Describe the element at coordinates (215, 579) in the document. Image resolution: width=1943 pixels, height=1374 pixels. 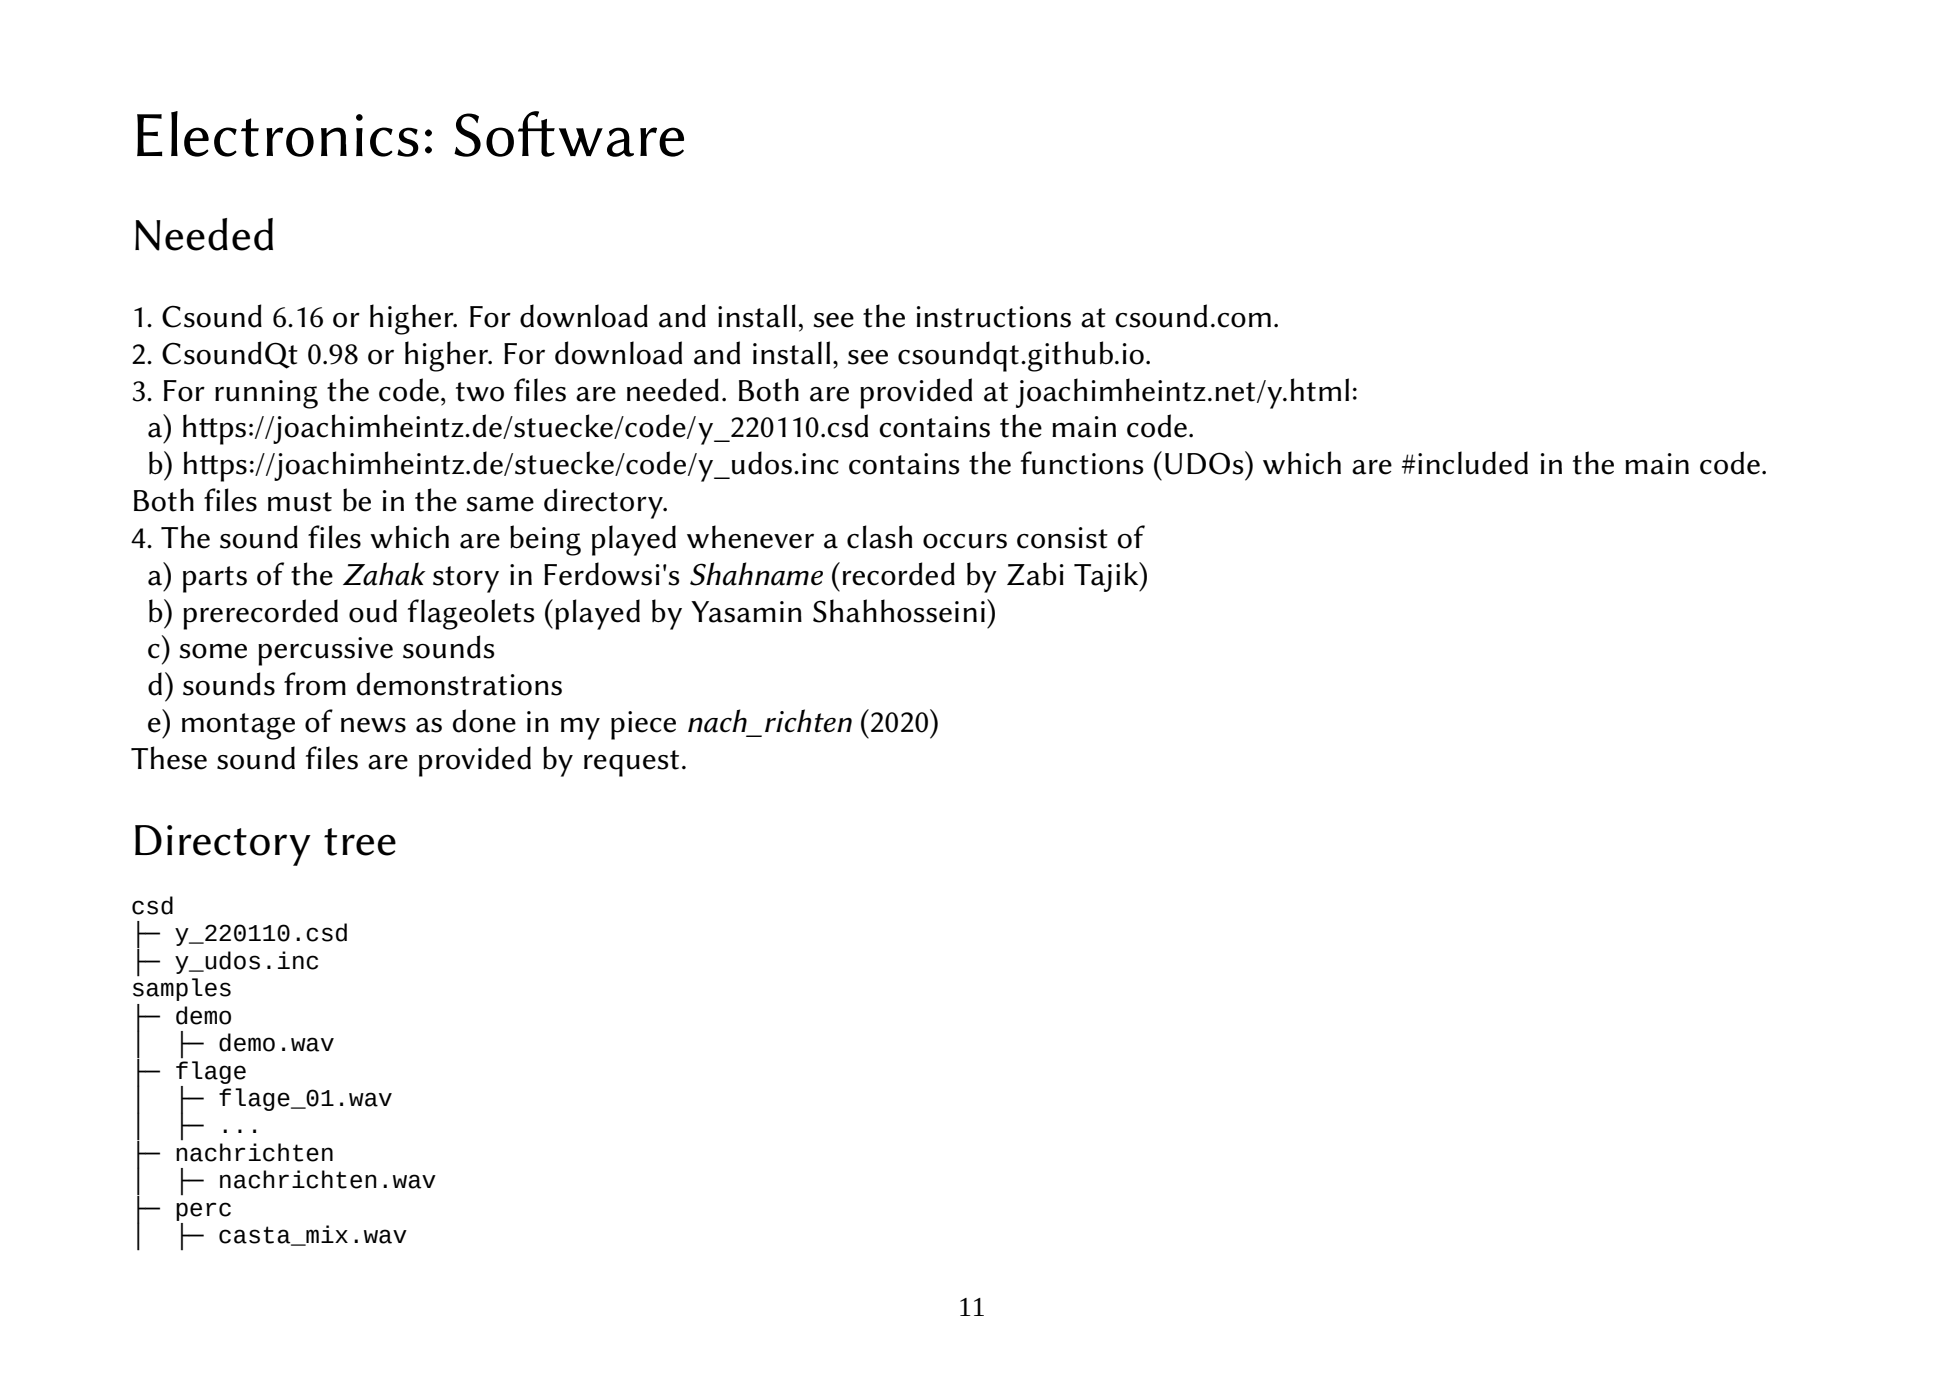
I see `parts` at that location.
